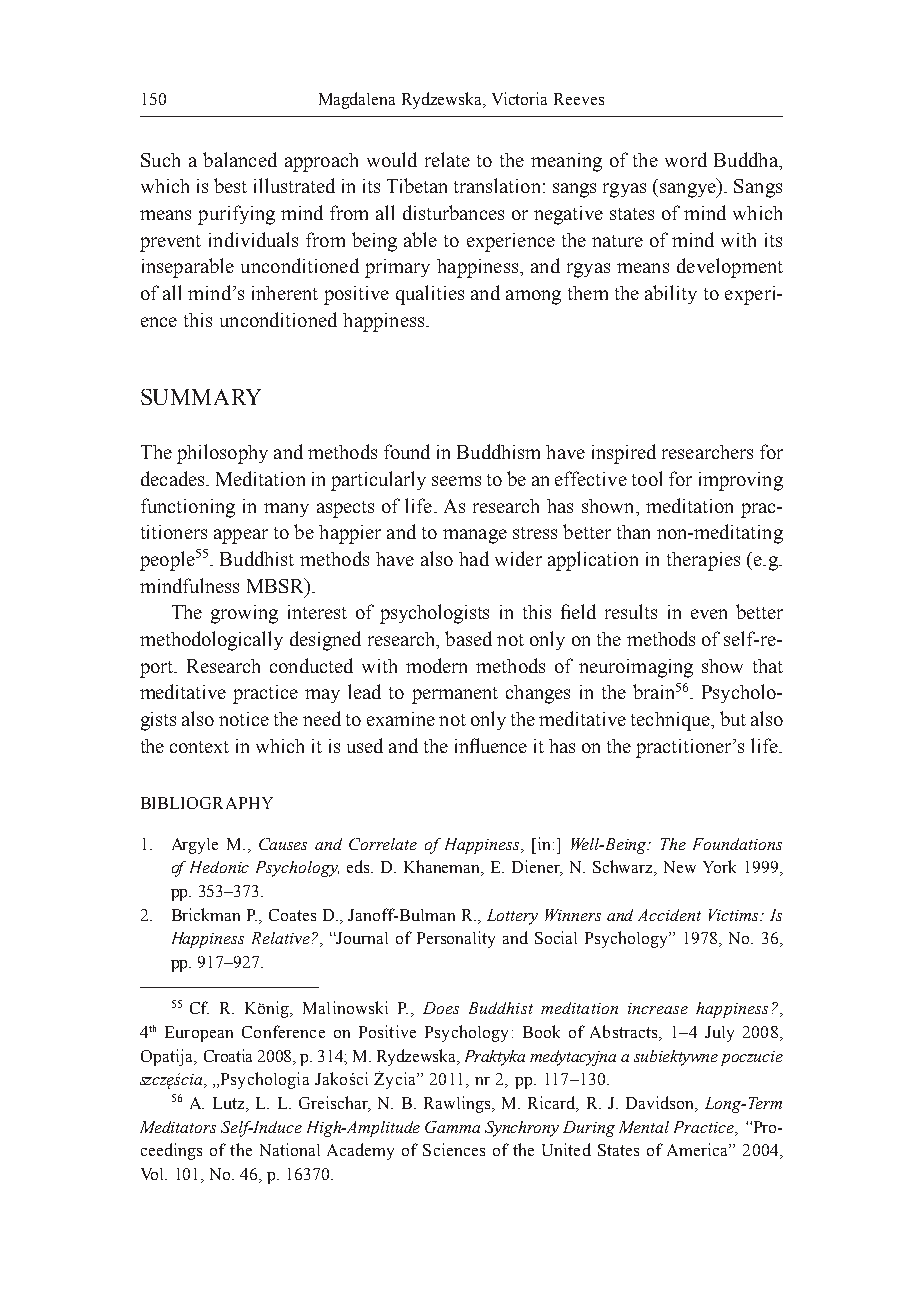 The height and width of the screenshot is (1316, 923). What do you see at coordinates (647, 478) in the screenshot?
I see `tool` at bounding box center [647, 478].
